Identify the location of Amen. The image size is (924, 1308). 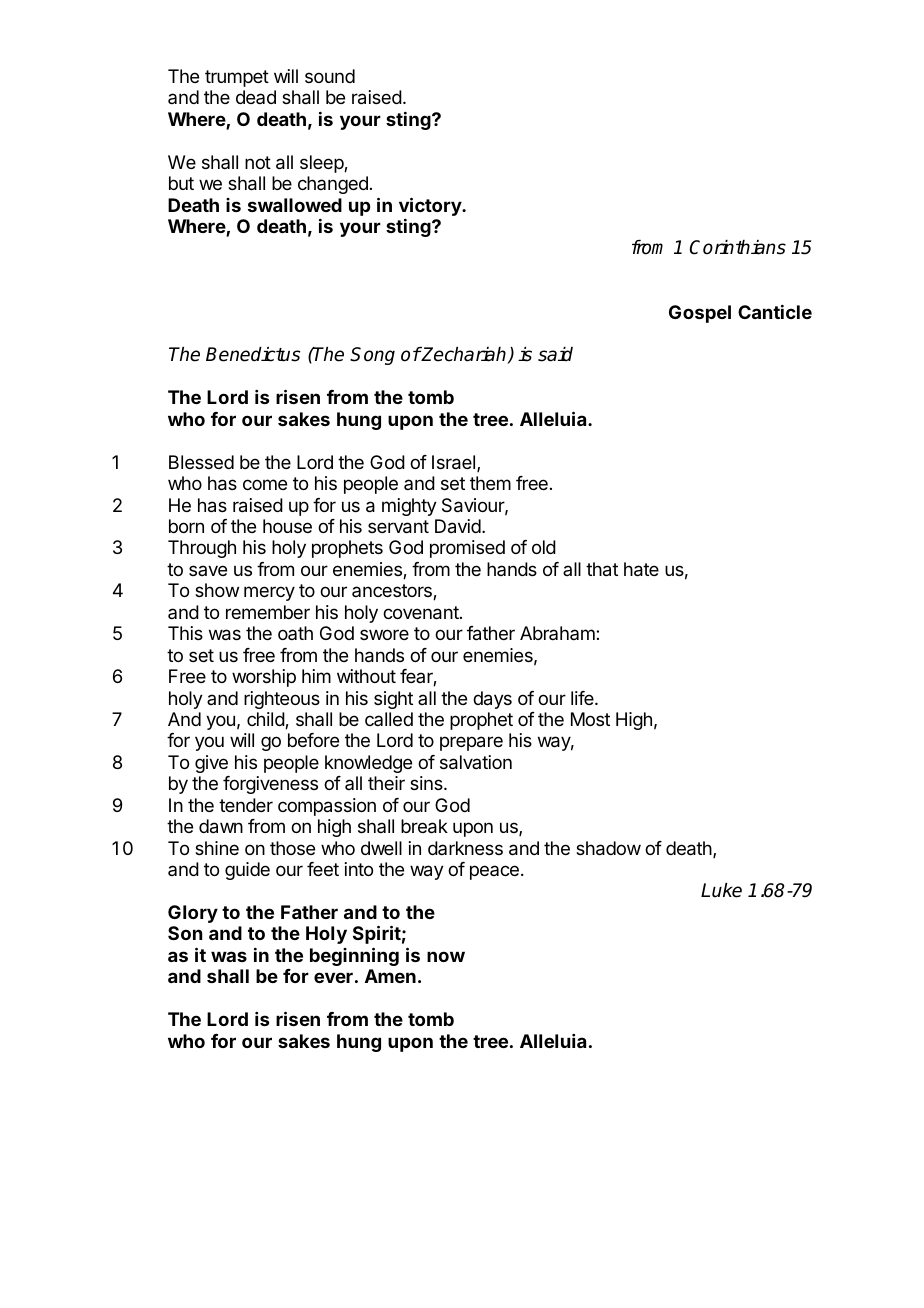
(390, 976).
